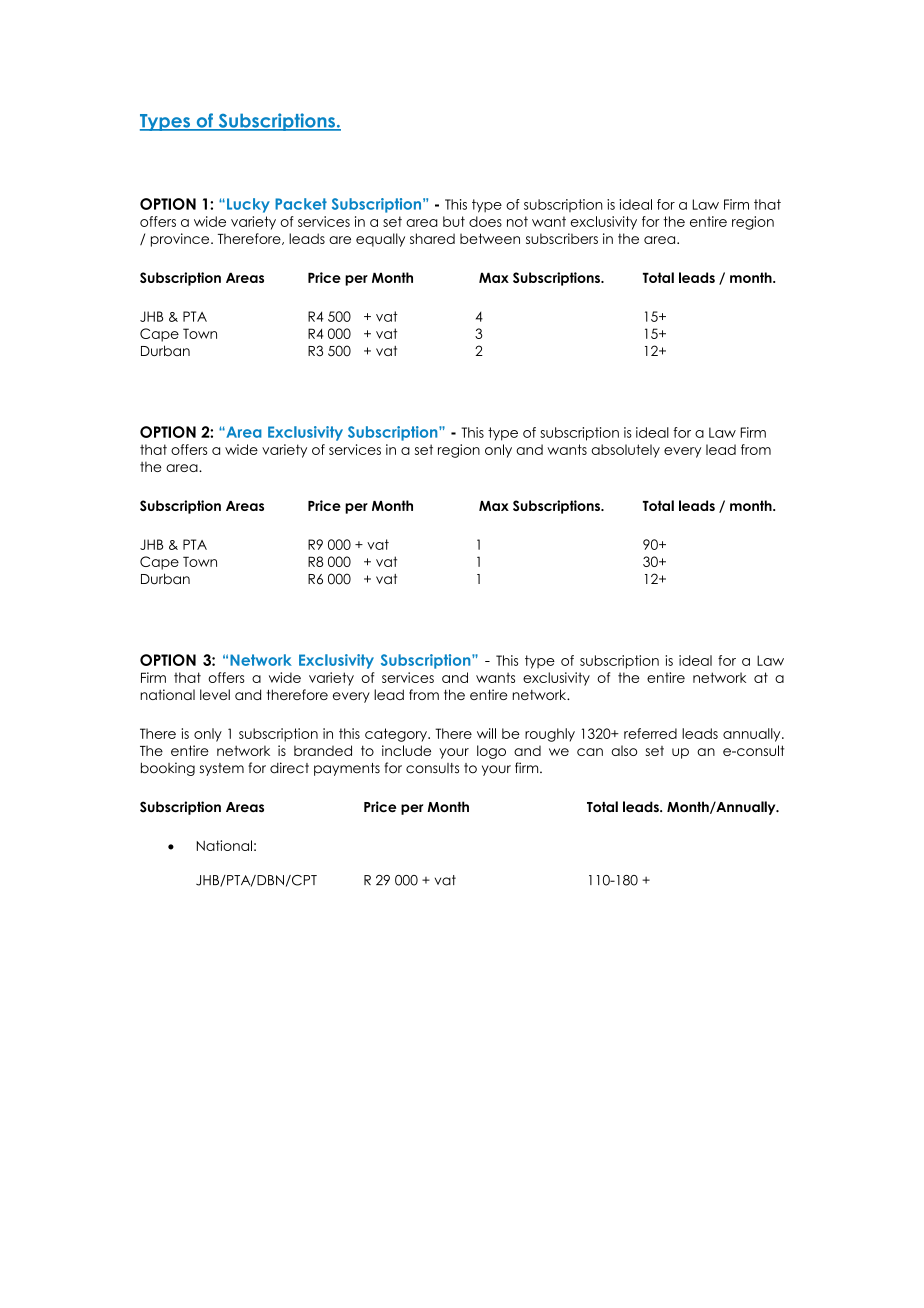  I want to click on province, so click(181, 240).
